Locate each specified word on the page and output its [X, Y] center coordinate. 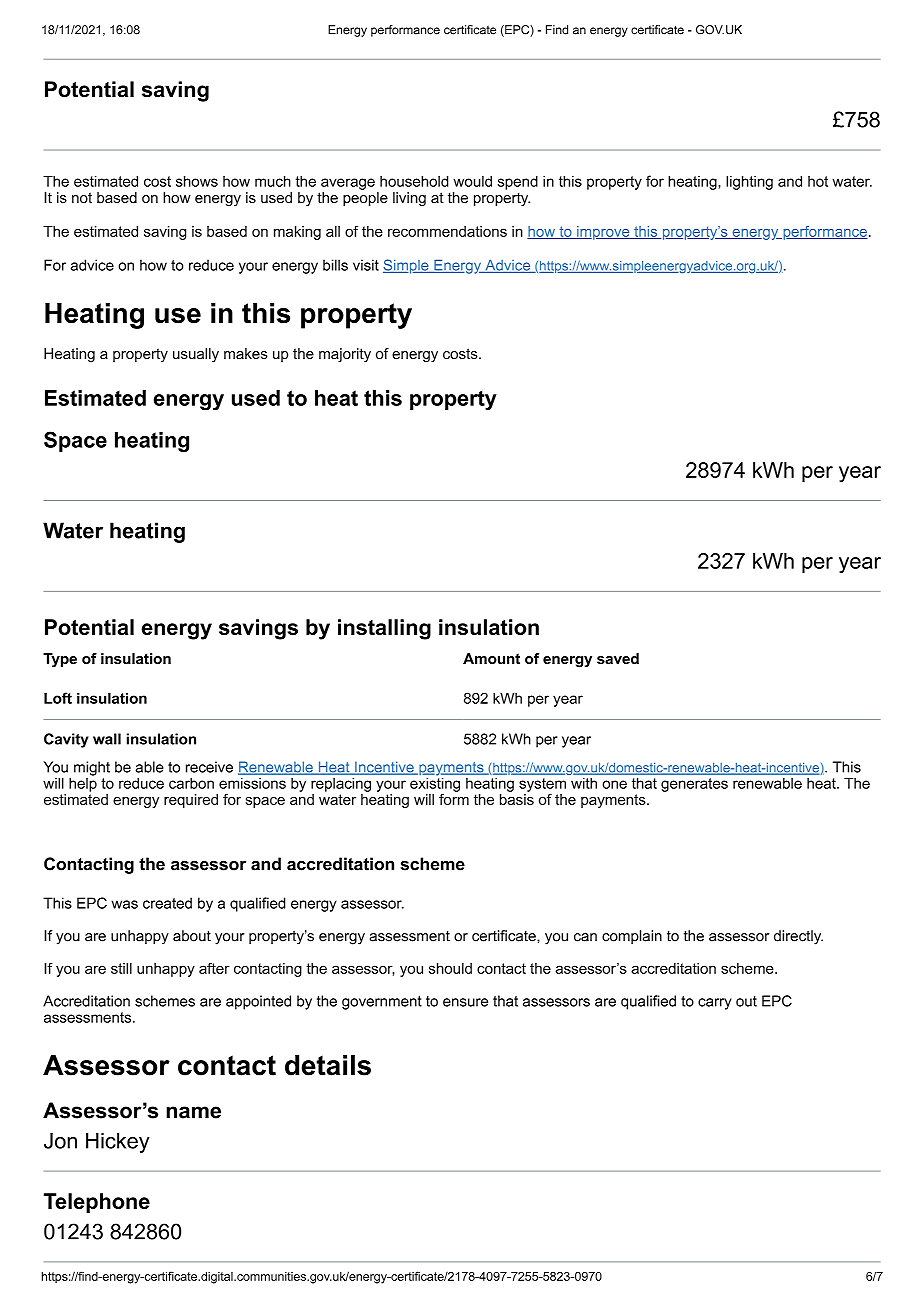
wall [107, 739]
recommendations [447, 231]
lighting [749, 182]
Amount [491, 658]
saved [618, 658]
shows [197, 181]
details [328, 1065]
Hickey [118, 1143]
